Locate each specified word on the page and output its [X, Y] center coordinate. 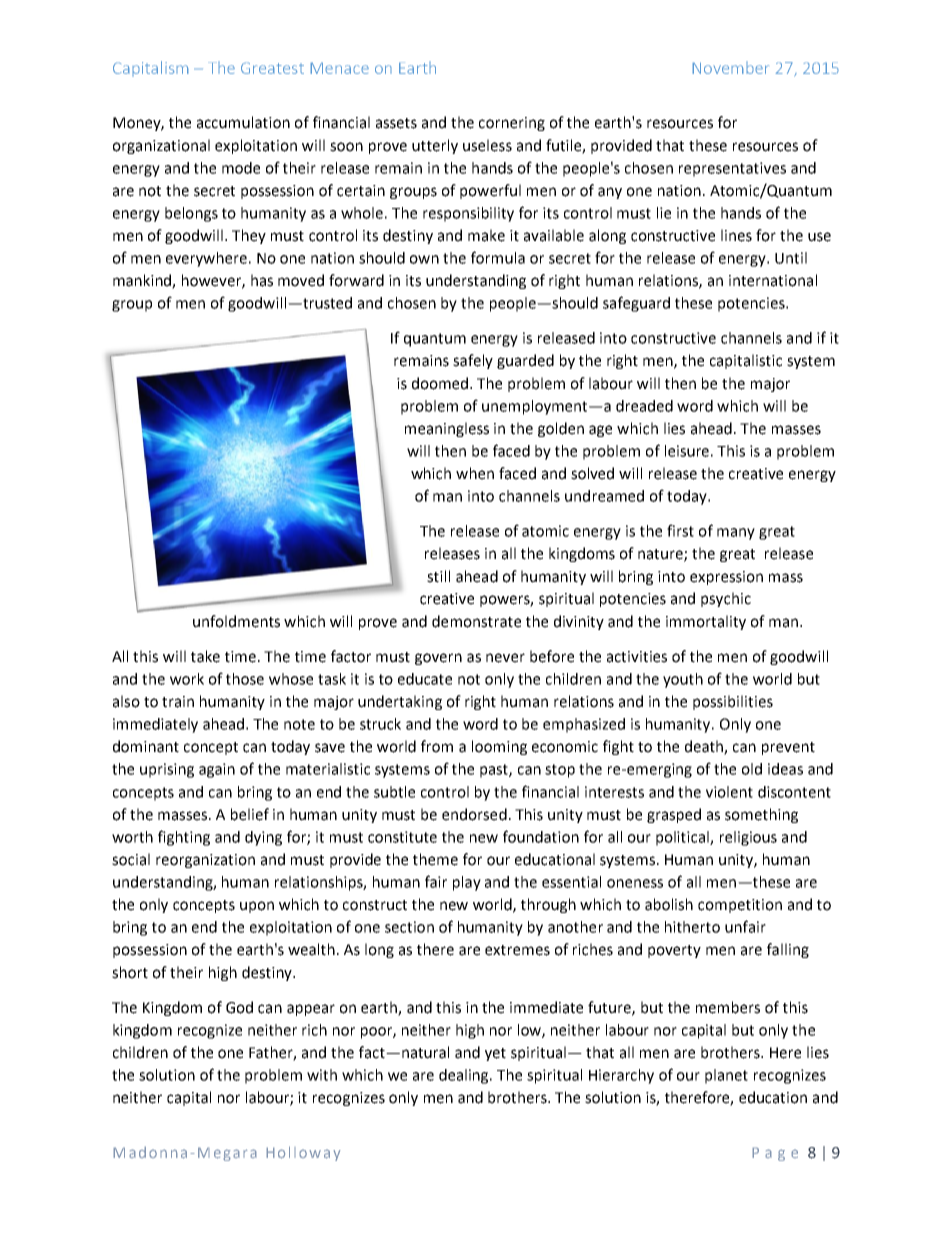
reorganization [205, 861]
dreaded [644, 406]
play [467, 883]
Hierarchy [621, 1076]
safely [473, 361]
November [730, 67]
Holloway [303, 1153]
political [683, 838]
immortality [706, 622]
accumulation [243, 122]
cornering [512, 124]
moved [301, 280]
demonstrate [476, 621]
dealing [465, 1076]
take [205, 656]
